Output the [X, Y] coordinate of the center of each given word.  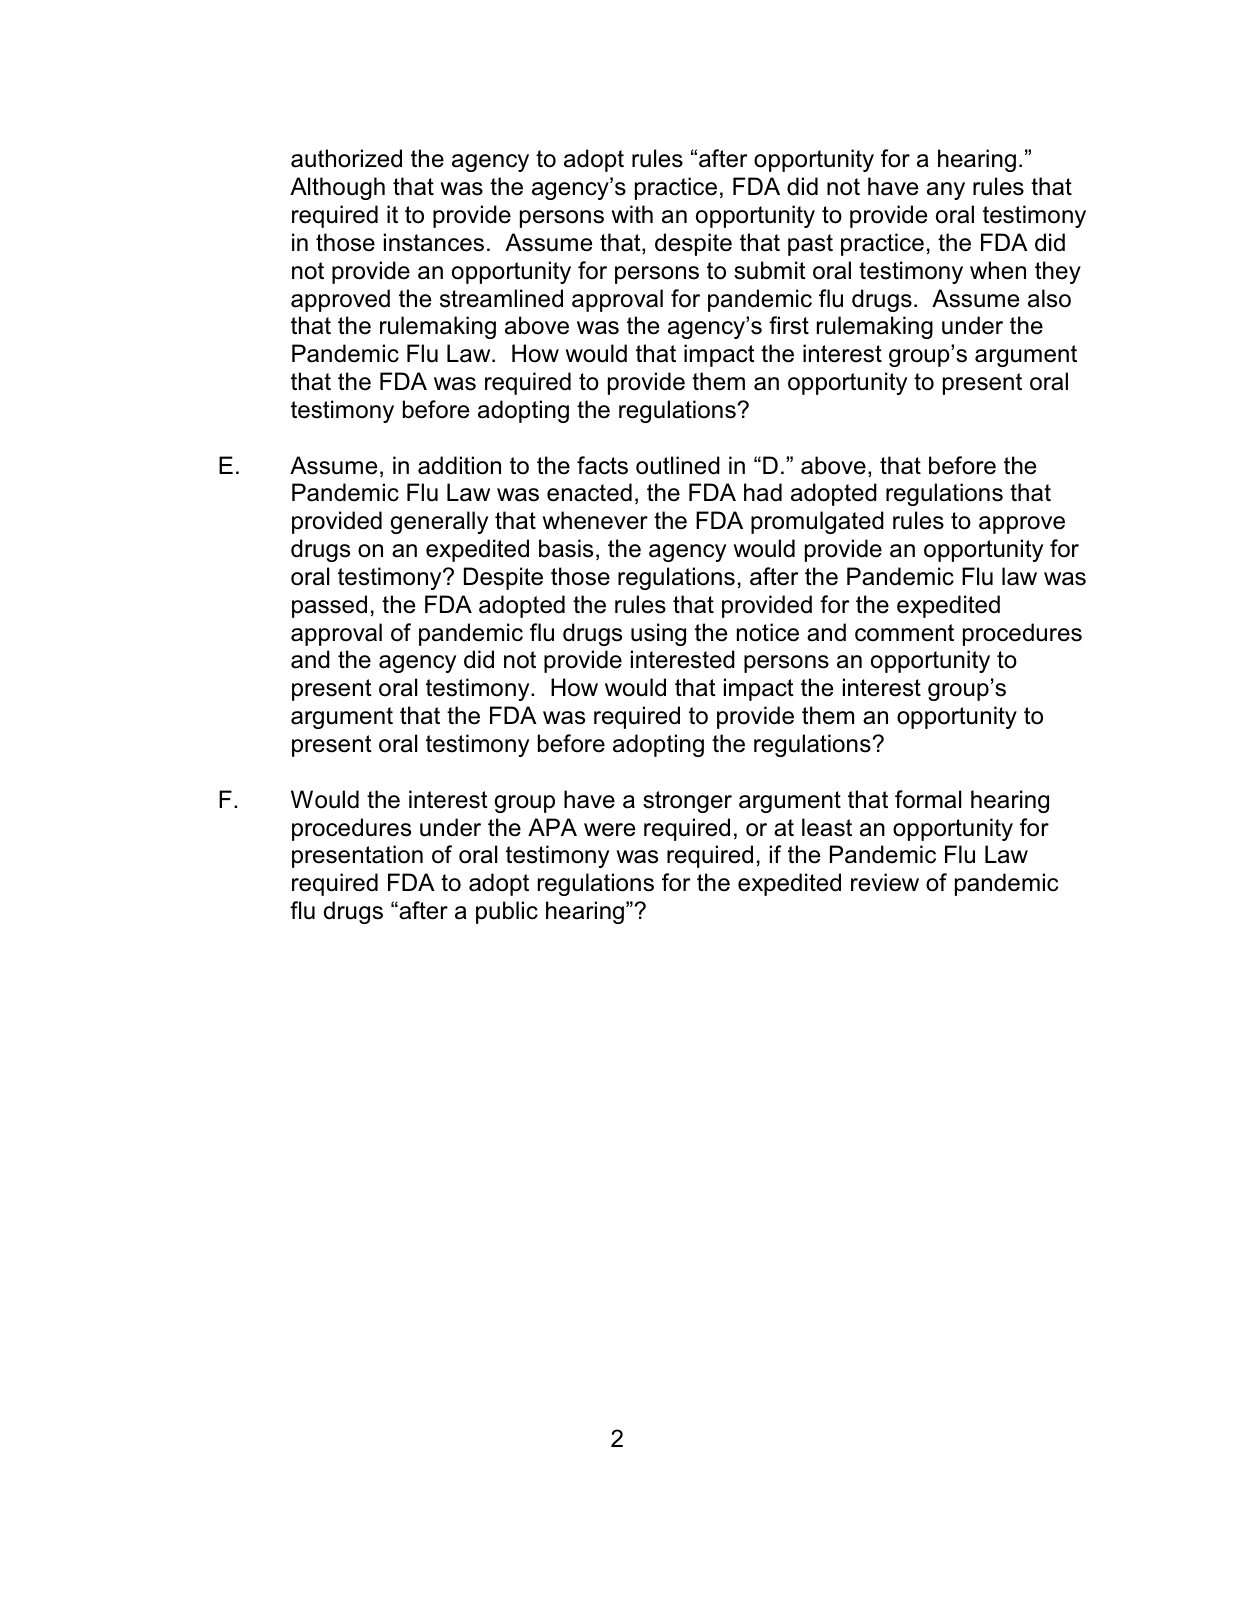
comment [904, 633]
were [609, 830]
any [946, 191]
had [763, 492]
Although [337, 188]
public [507, 912]
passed [329, 606]
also [1049, 298]
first [789, 325]
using [658, 634]
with [632, 214]
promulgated [817, 522]
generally [439, 522]
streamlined [501, 298]
